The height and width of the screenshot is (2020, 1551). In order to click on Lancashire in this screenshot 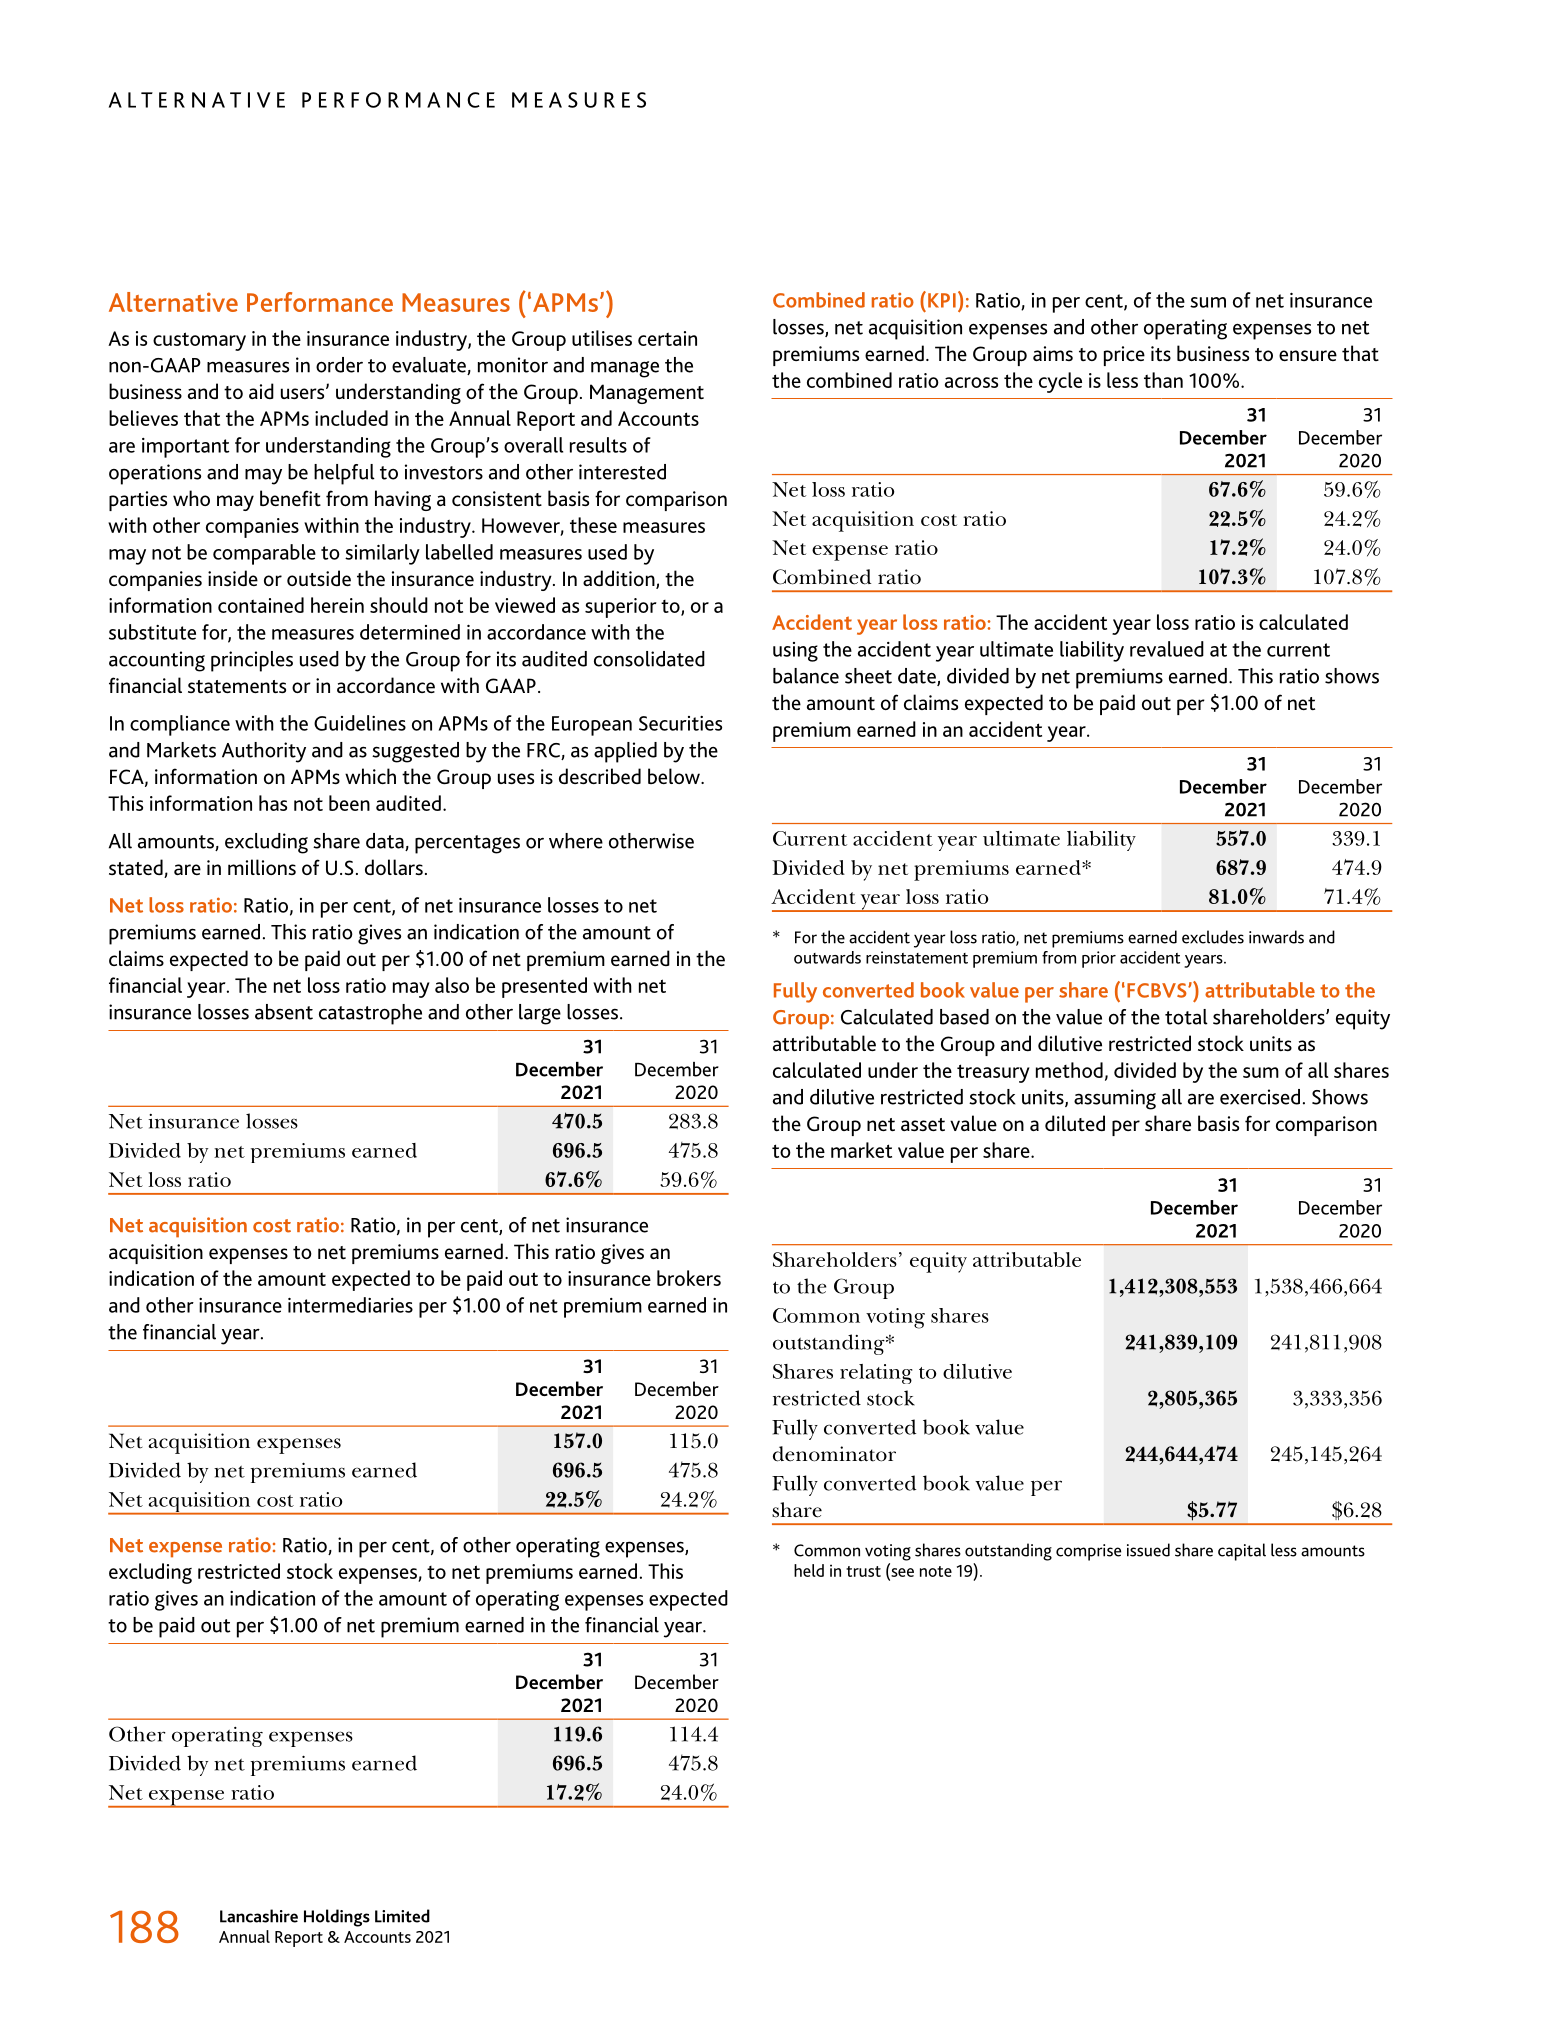, I will do `click(259, 1916)`.
